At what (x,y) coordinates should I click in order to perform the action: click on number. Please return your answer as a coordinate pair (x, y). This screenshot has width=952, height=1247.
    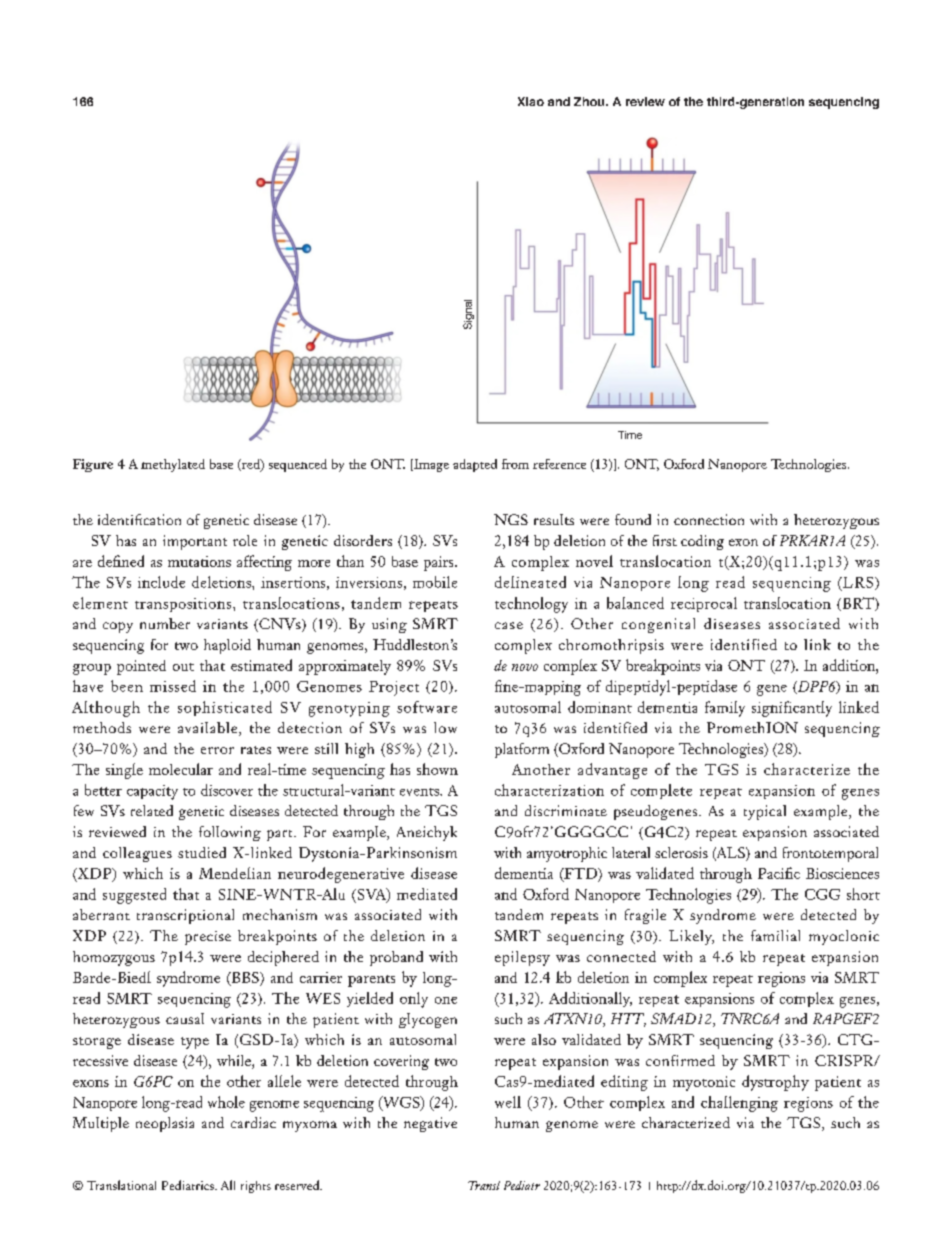
    Looking at the image, I should click on (165, 623).
